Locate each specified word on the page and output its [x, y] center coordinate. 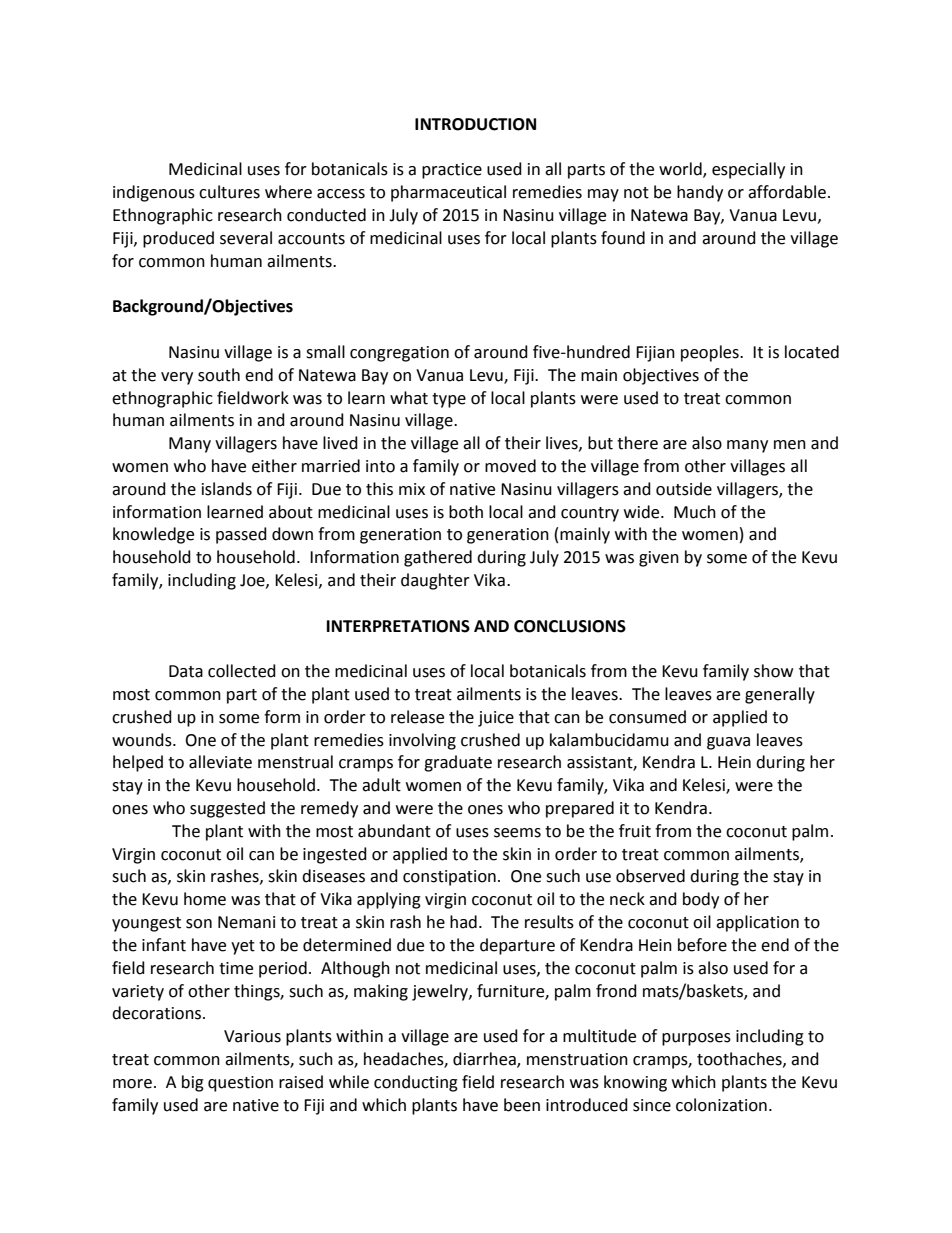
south [219, 375]
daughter [435, 581]
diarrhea [485, 1060]
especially [748, 170]
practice [452, 171]
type [449, 400]
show [773, 671]
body [701, 900]
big [193, 1083]
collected [242, 671]
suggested [227, 809]
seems [517, 833]
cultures [229, 192]
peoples [711, 353]
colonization [721, 1105]
